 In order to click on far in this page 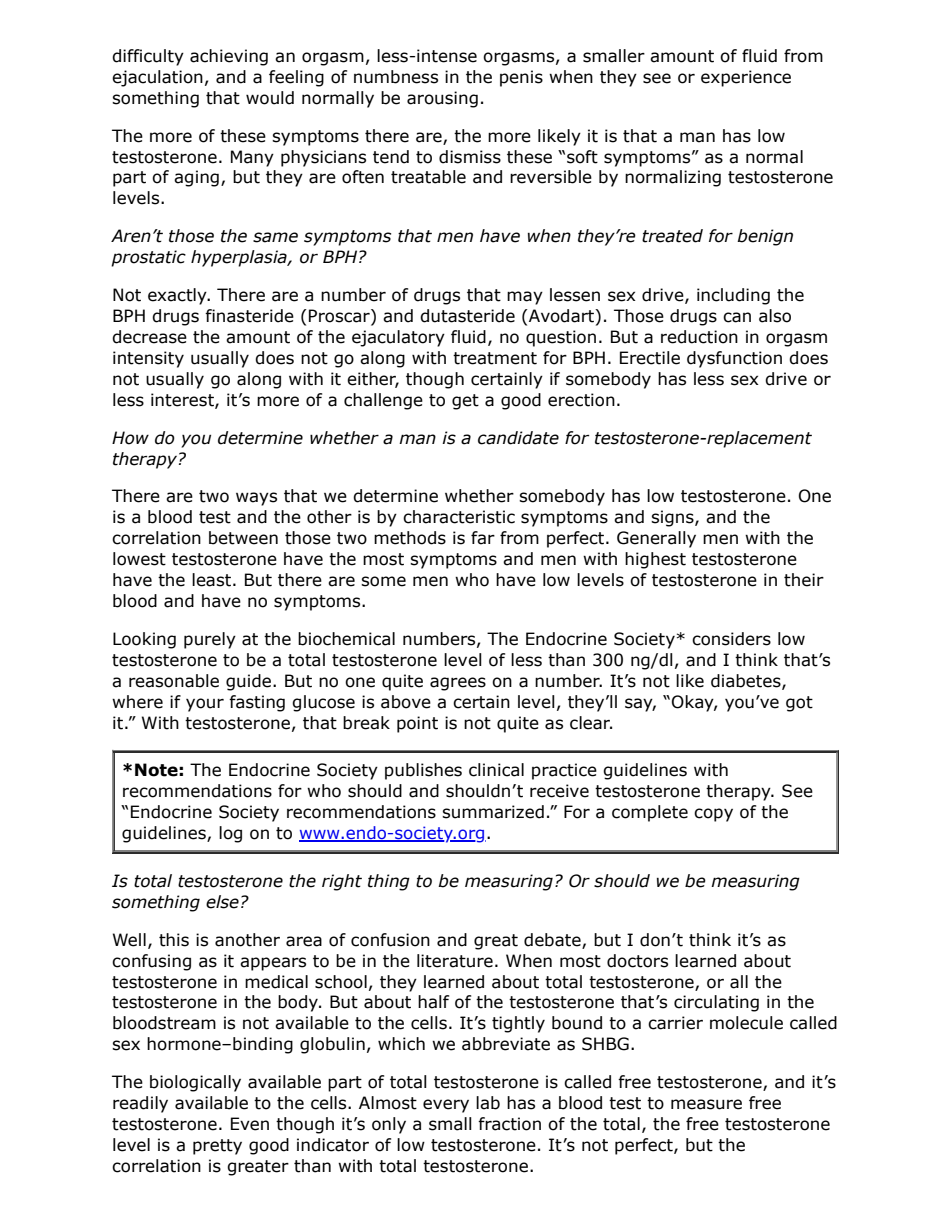, I will do `click(483, 538)`.
